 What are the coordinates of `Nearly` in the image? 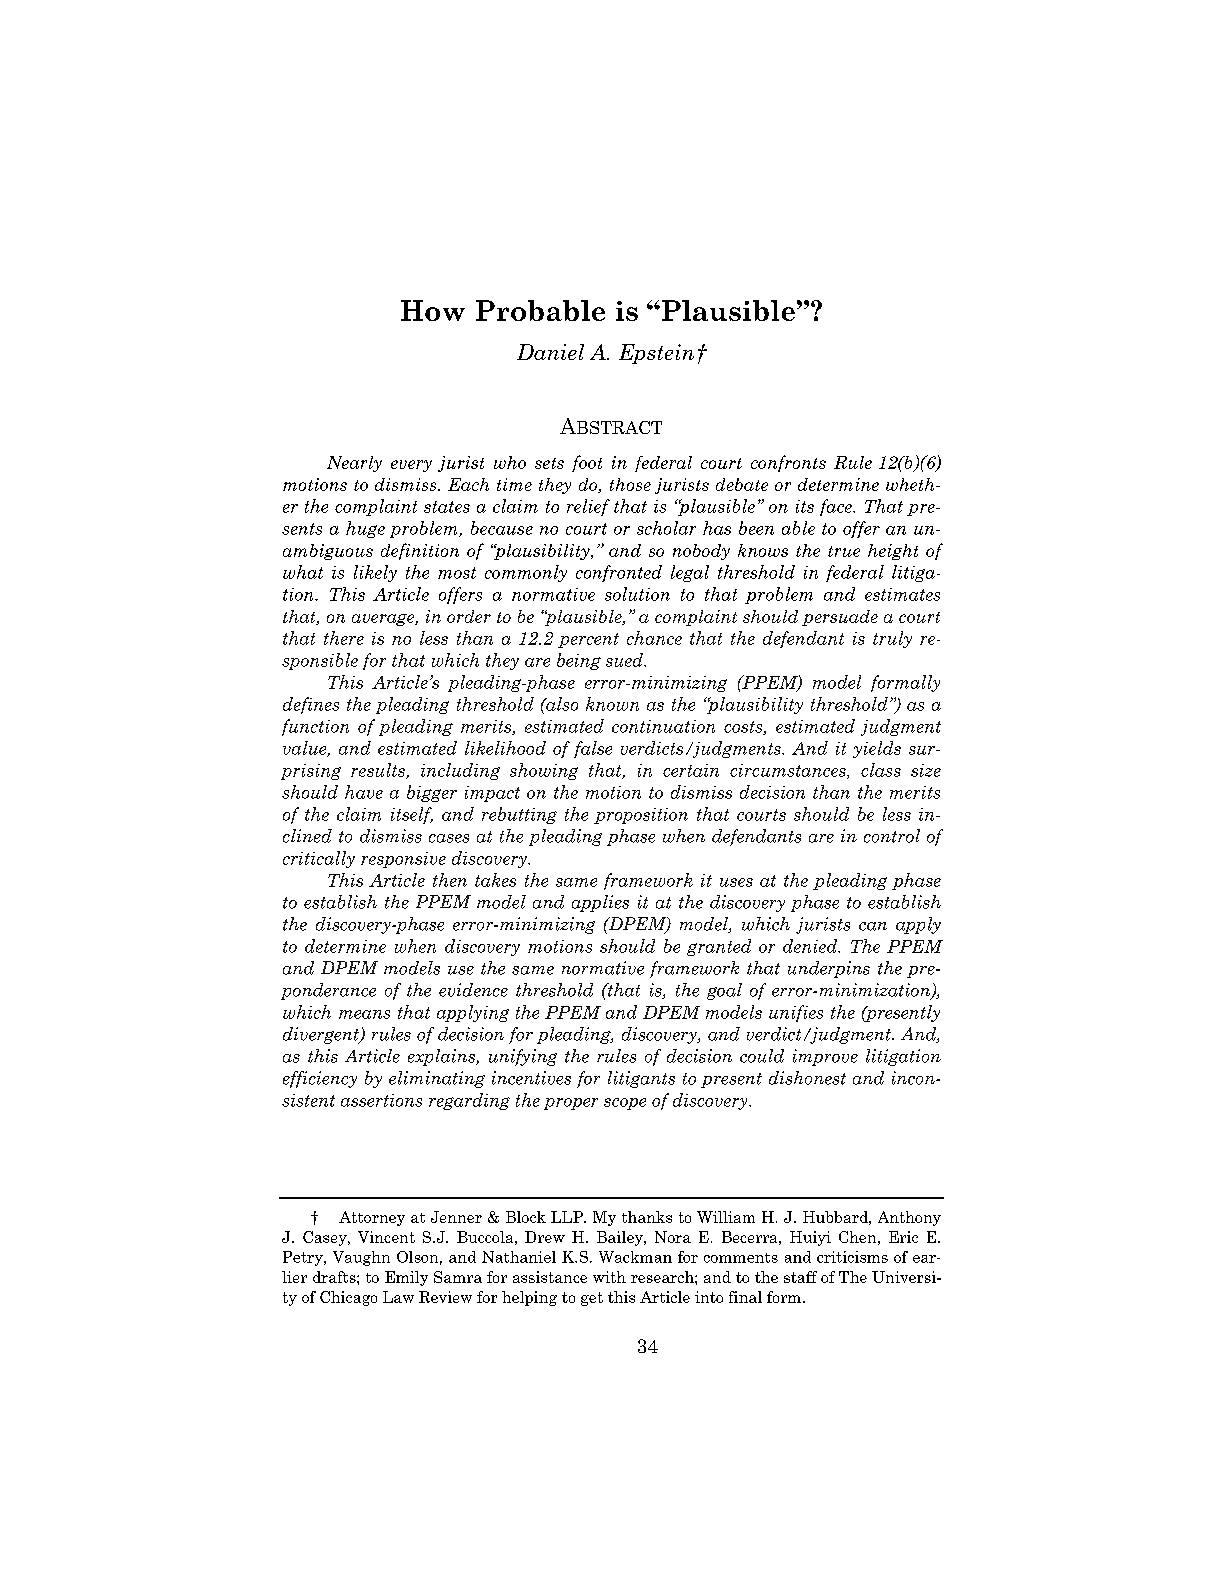 It's located at (354, 464).
